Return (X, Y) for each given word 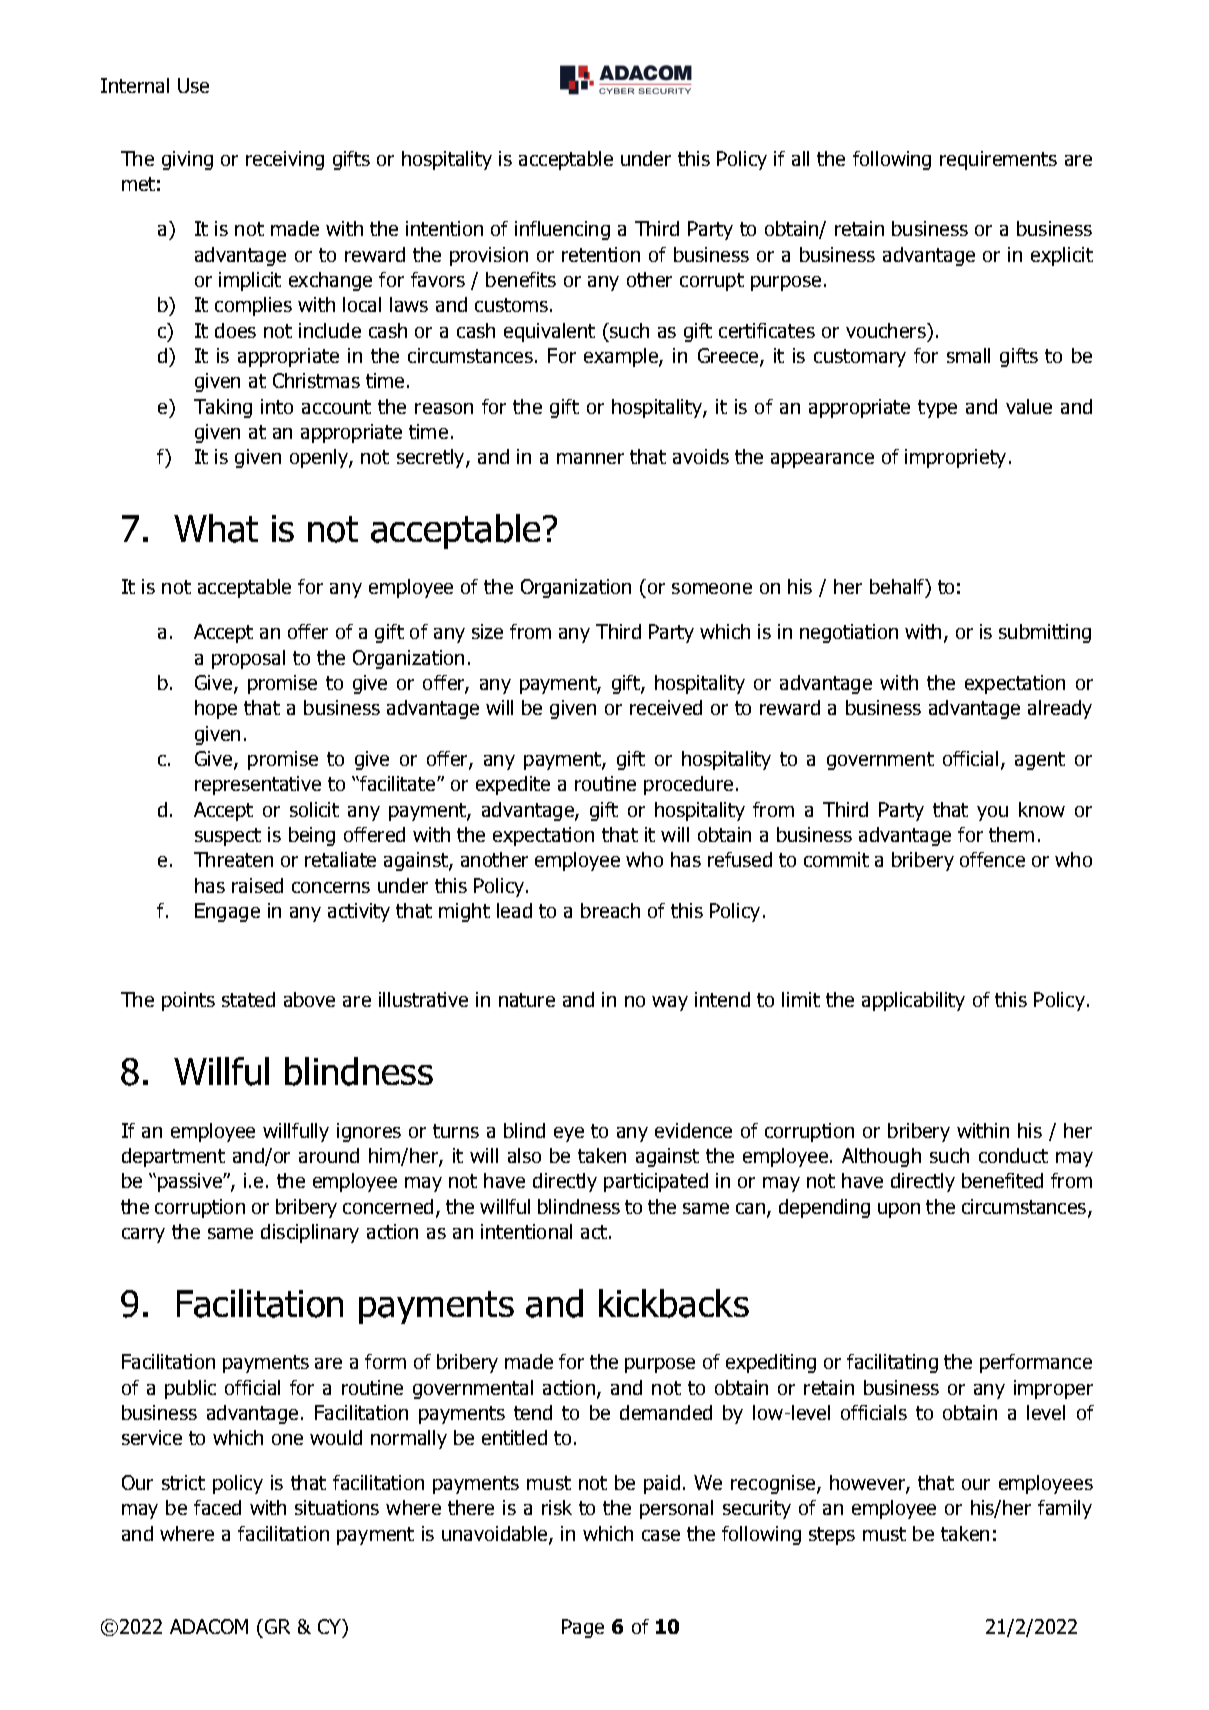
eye (569, 1134)
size (487, 631)
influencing (562, 230)
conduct (1013, 1155)
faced (217, 1507)
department (173, 1157)
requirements (998, 160)
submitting (1045, 633)
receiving (285, 160)
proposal (248, 659)
